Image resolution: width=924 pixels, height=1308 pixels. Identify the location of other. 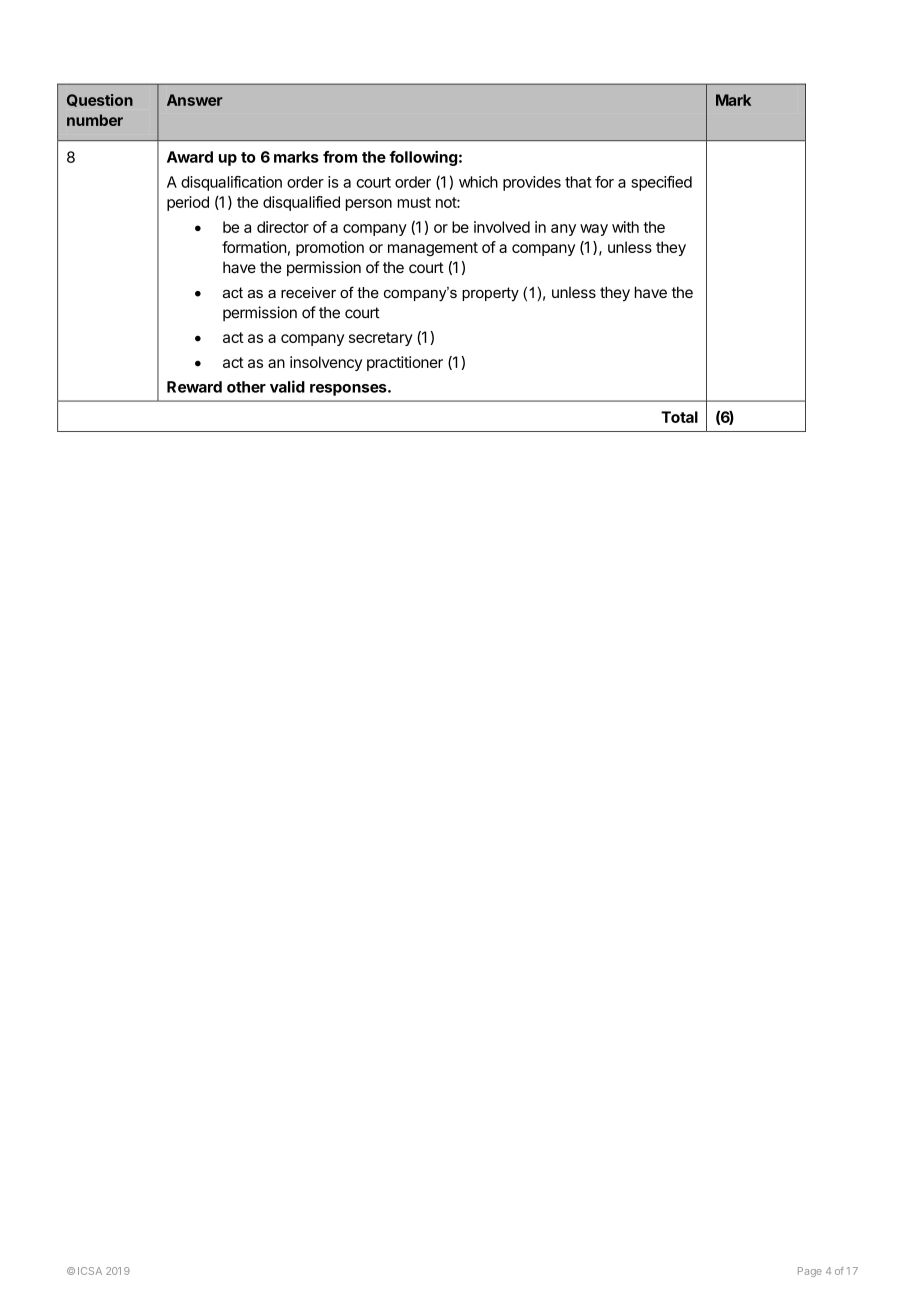
(246, 387).
